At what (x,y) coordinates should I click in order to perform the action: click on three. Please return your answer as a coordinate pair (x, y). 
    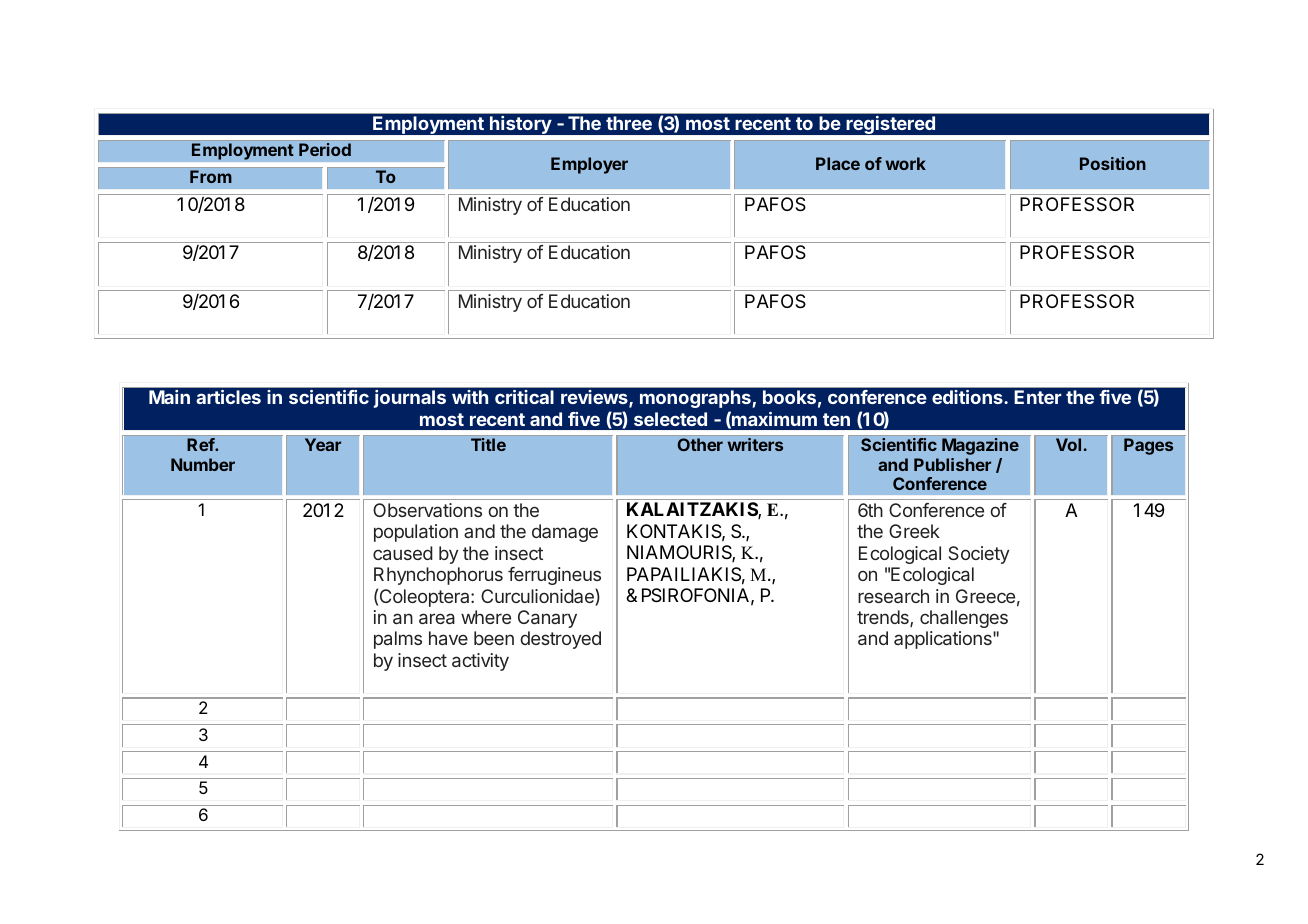
    Looking at the image, I should click on (629, 123).
